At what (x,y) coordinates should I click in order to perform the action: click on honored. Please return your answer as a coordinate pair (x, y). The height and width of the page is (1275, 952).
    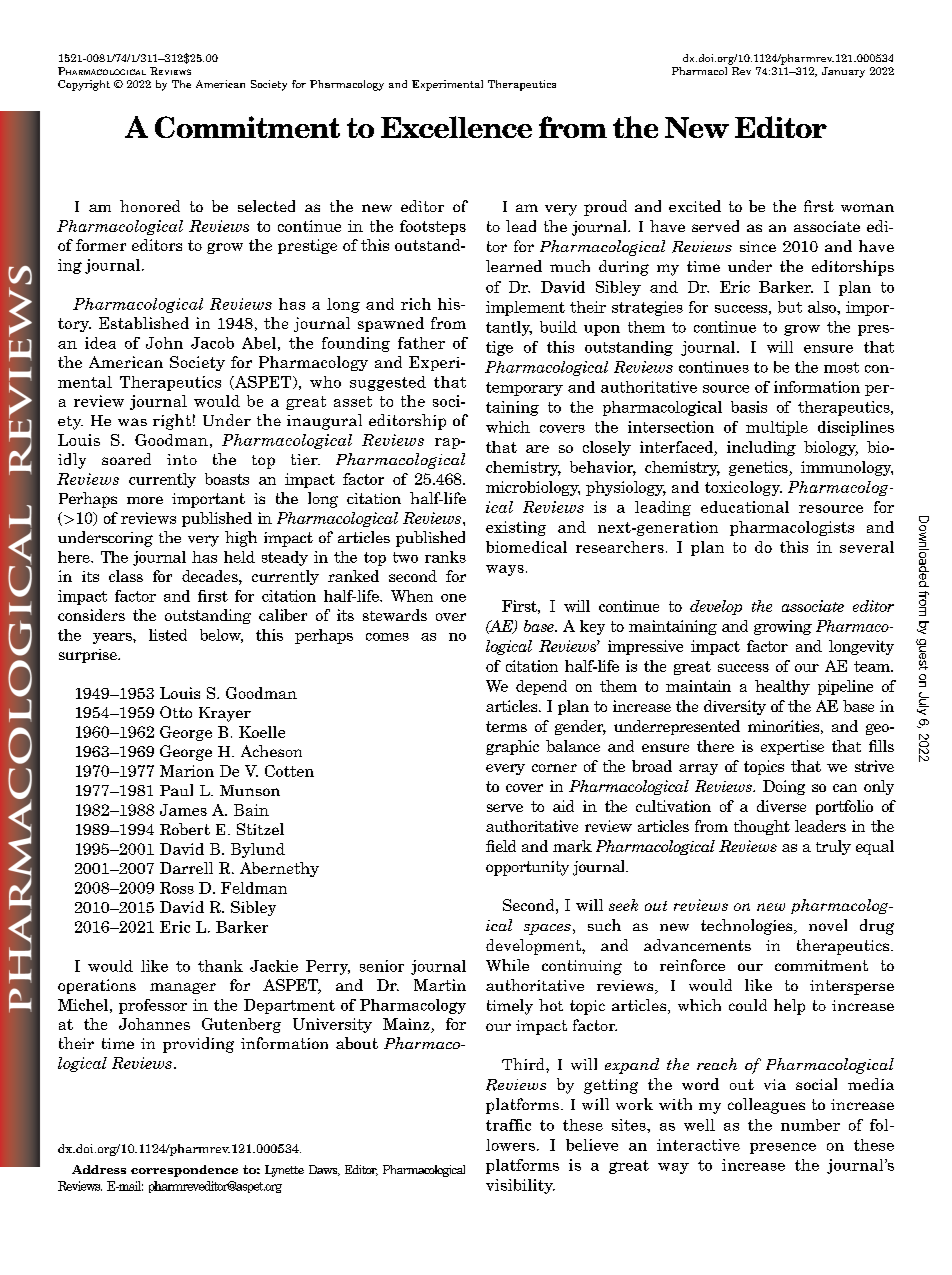
    Looking at the image, I should click on (150, 206).
